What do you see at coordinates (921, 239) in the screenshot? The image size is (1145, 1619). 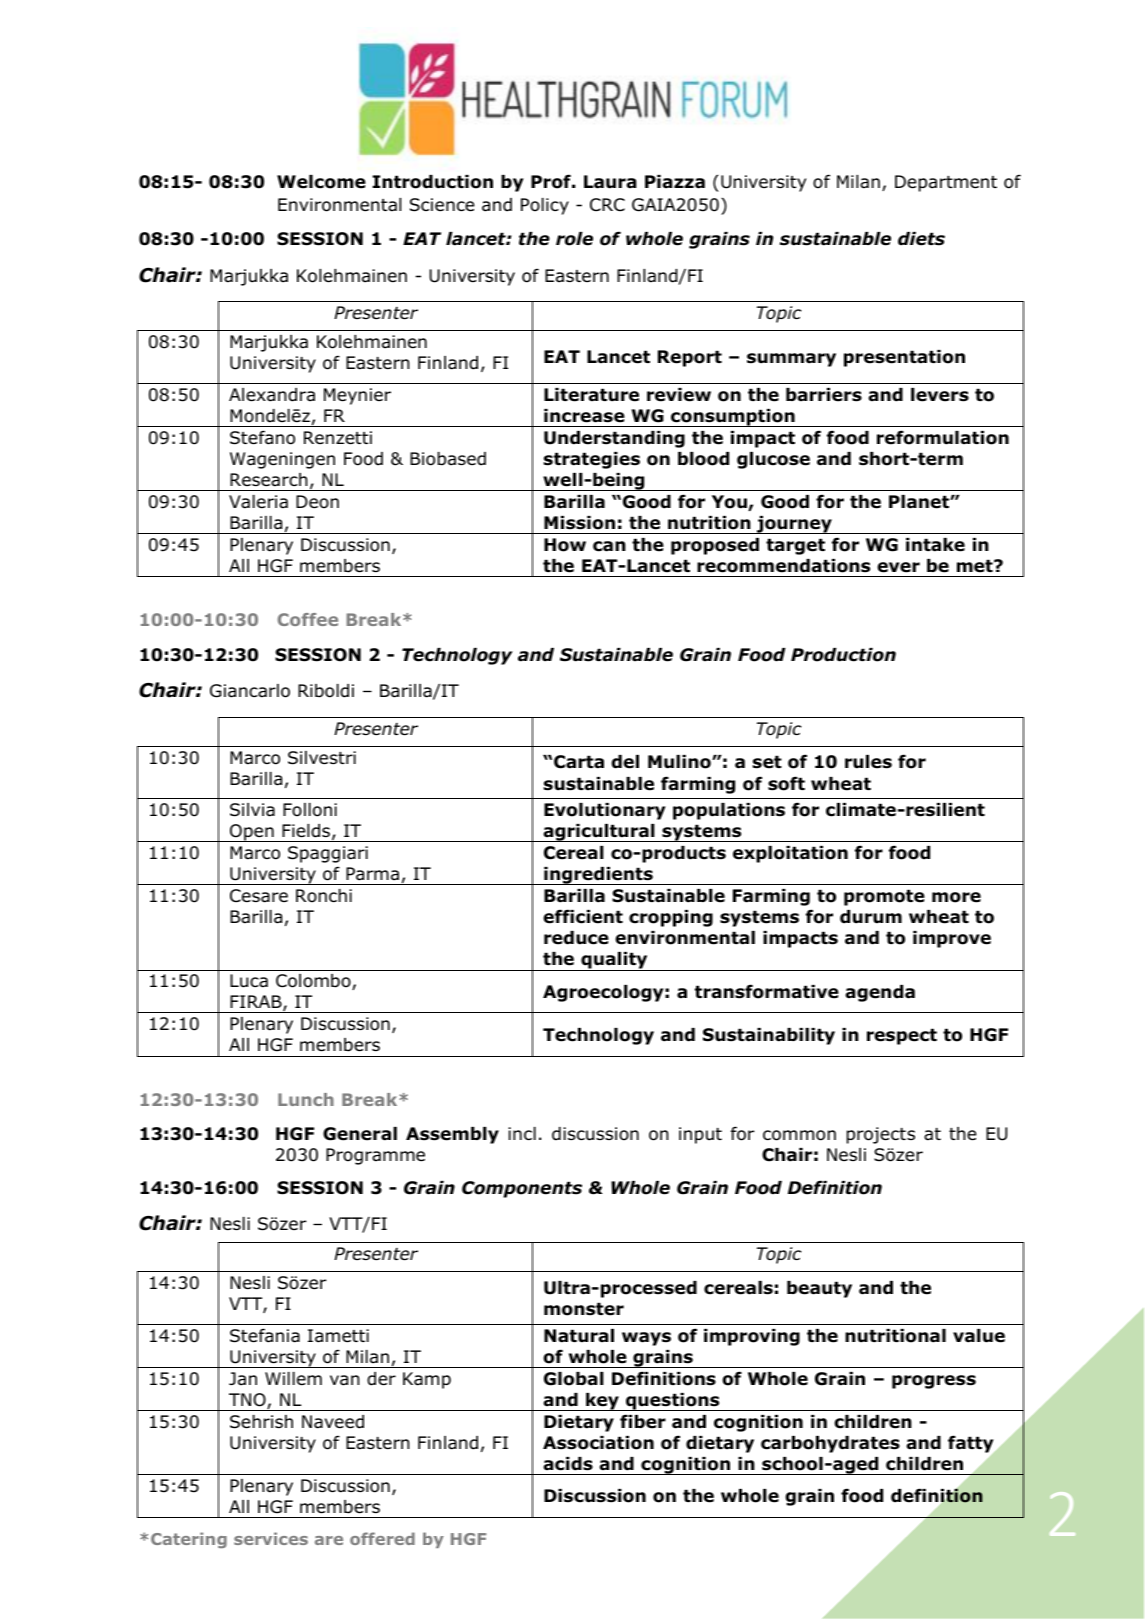 I see `diets` at bounding box center [921, 239].
